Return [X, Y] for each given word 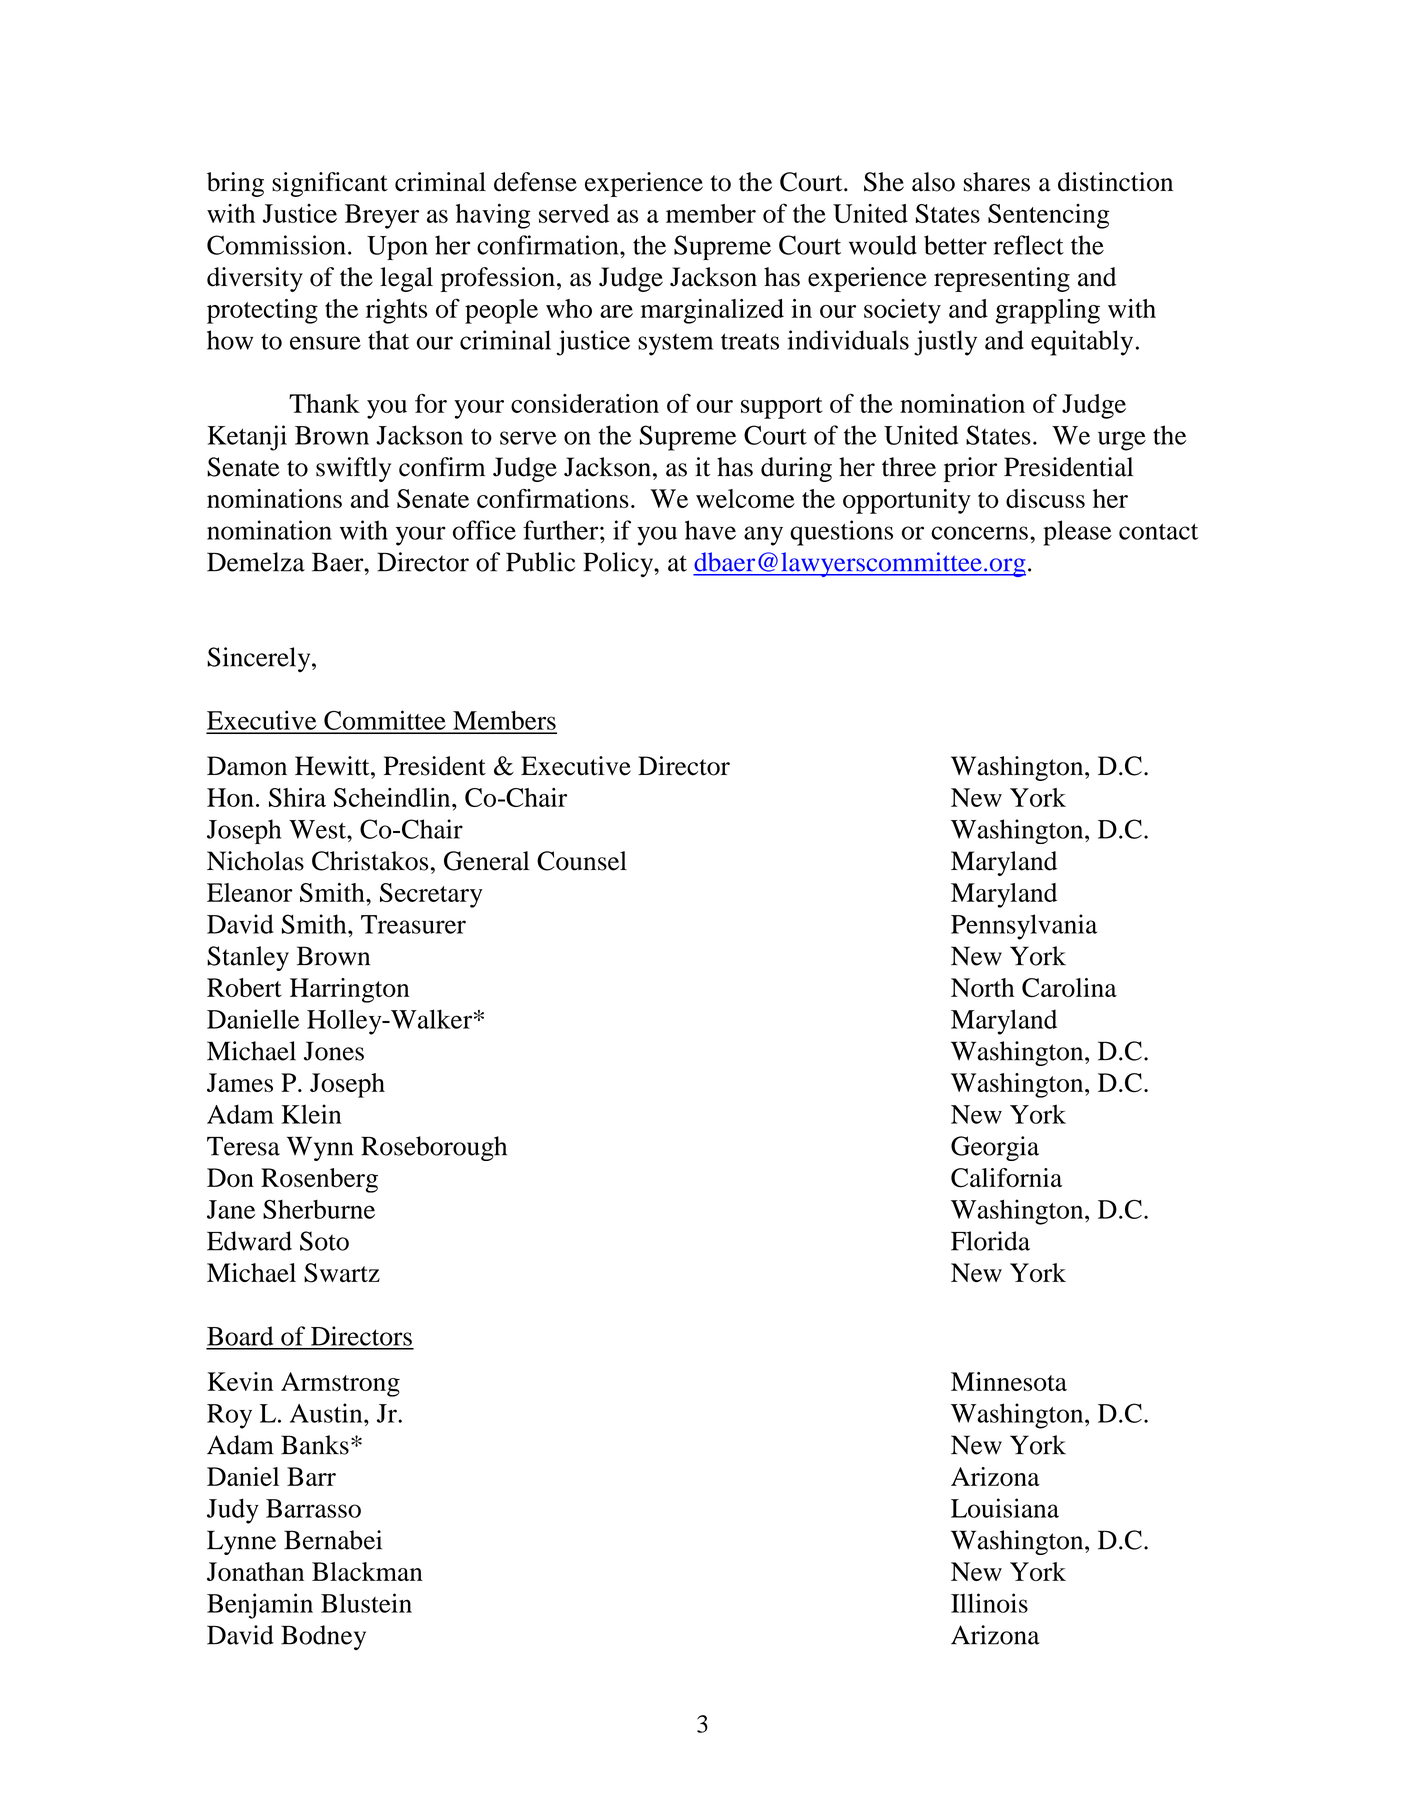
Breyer [382, 216]
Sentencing [1048, 216]
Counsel [582, 861]
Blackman [367, 1571]
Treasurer [413, 924]
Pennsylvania [1024, 927]
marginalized [712, 311]
